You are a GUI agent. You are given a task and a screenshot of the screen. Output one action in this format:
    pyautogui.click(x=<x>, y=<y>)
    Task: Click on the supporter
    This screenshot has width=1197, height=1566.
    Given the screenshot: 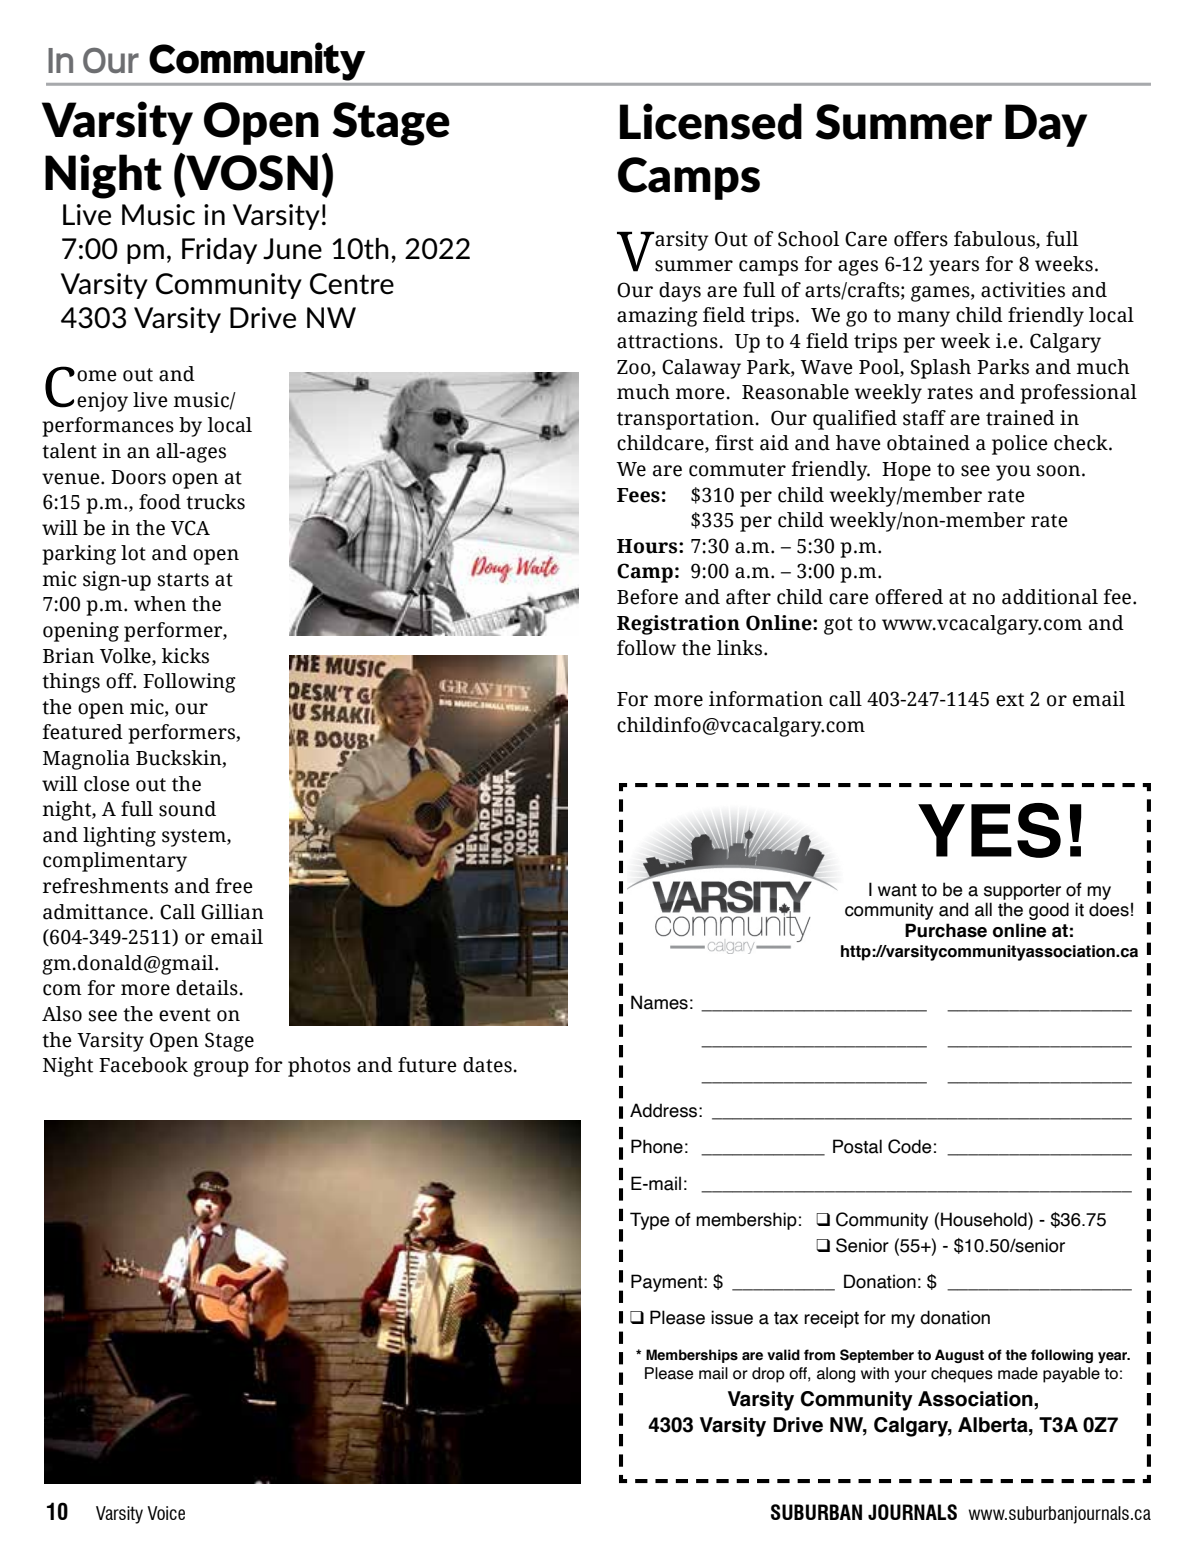 What is the action you would take?
    pyautogui.click(x=1022, y=892)
